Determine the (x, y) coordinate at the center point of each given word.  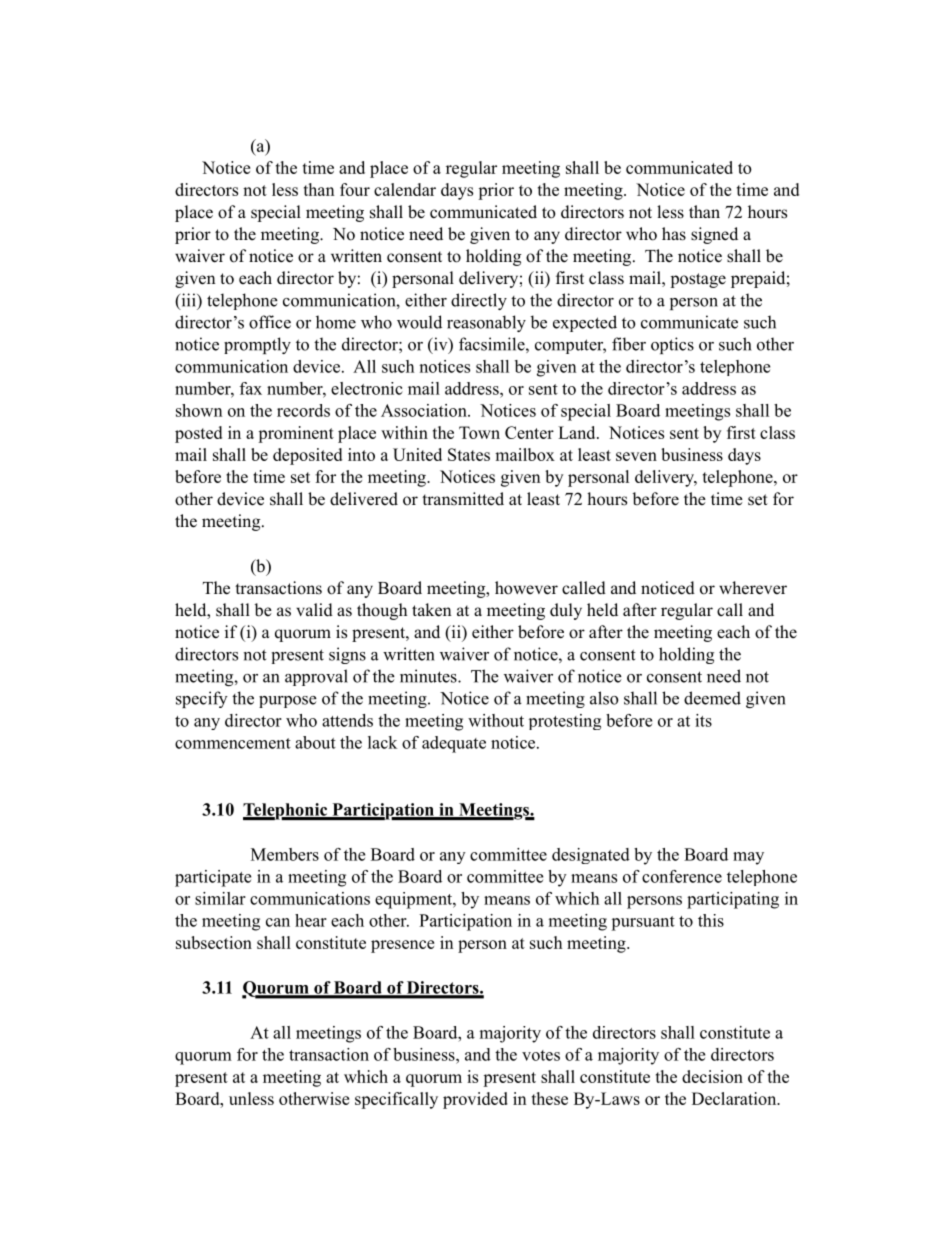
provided (475, 1100)
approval (316, 677)
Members (285, 854)
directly (479, 301)
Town (479, 432)
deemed (712, 698)
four (355, 189)
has (674, 234)
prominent (296, 434)
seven (636, 456)
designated (591, 856)
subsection (214, 942)
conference (682, 876)
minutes (429, 676)
